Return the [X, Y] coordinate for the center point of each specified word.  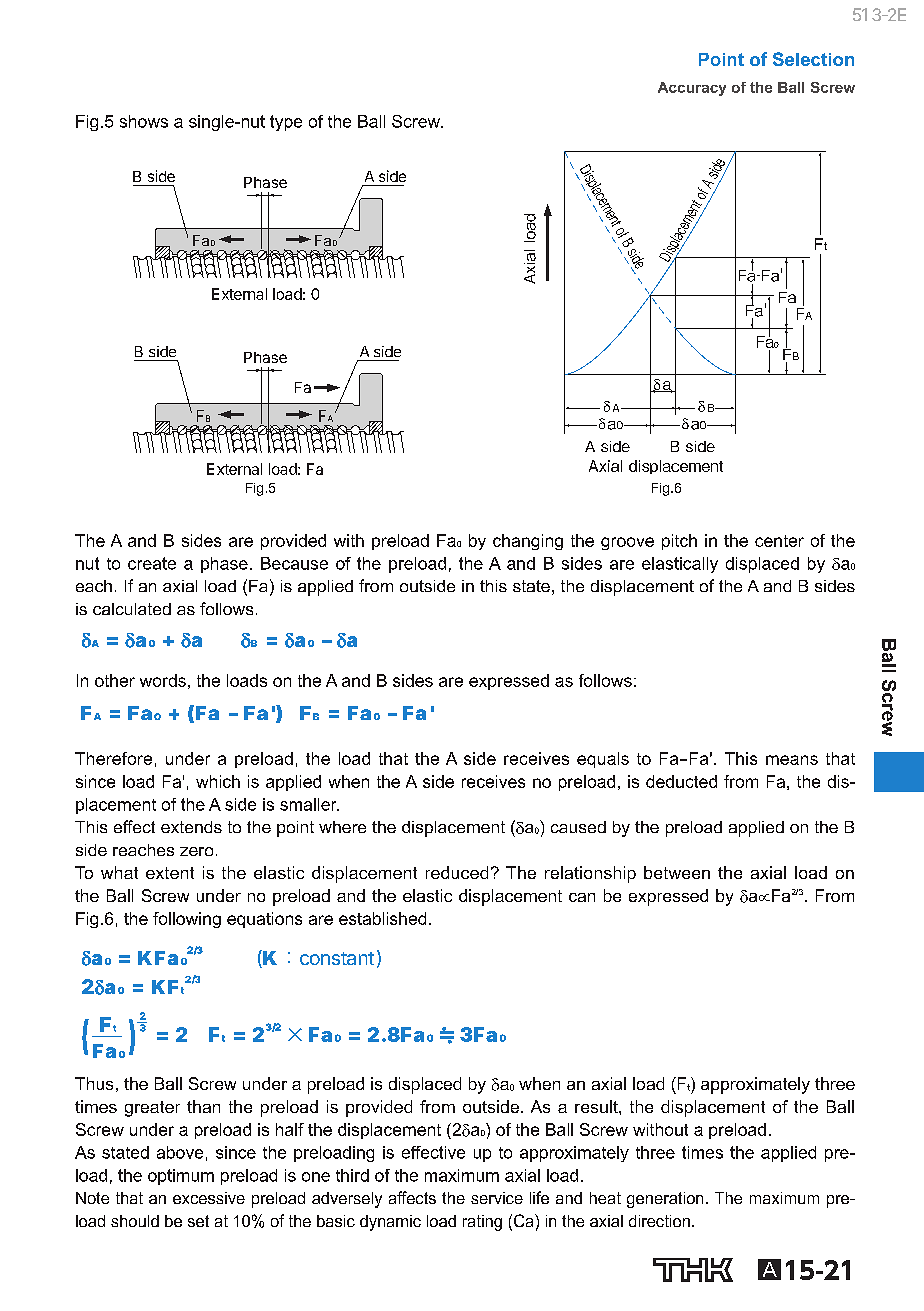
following [187, 920]
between [677, 872]
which [218, 781]
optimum [181, 1177]
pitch [679, 542]
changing [528, 542]
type [286, 123]
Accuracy [692, 89]
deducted [681, 781]
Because [294, 563]
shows [144, 121]
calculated [132, 609]
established [382, 918]
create [152, 563]
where [342, 827]
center [779, 541]
